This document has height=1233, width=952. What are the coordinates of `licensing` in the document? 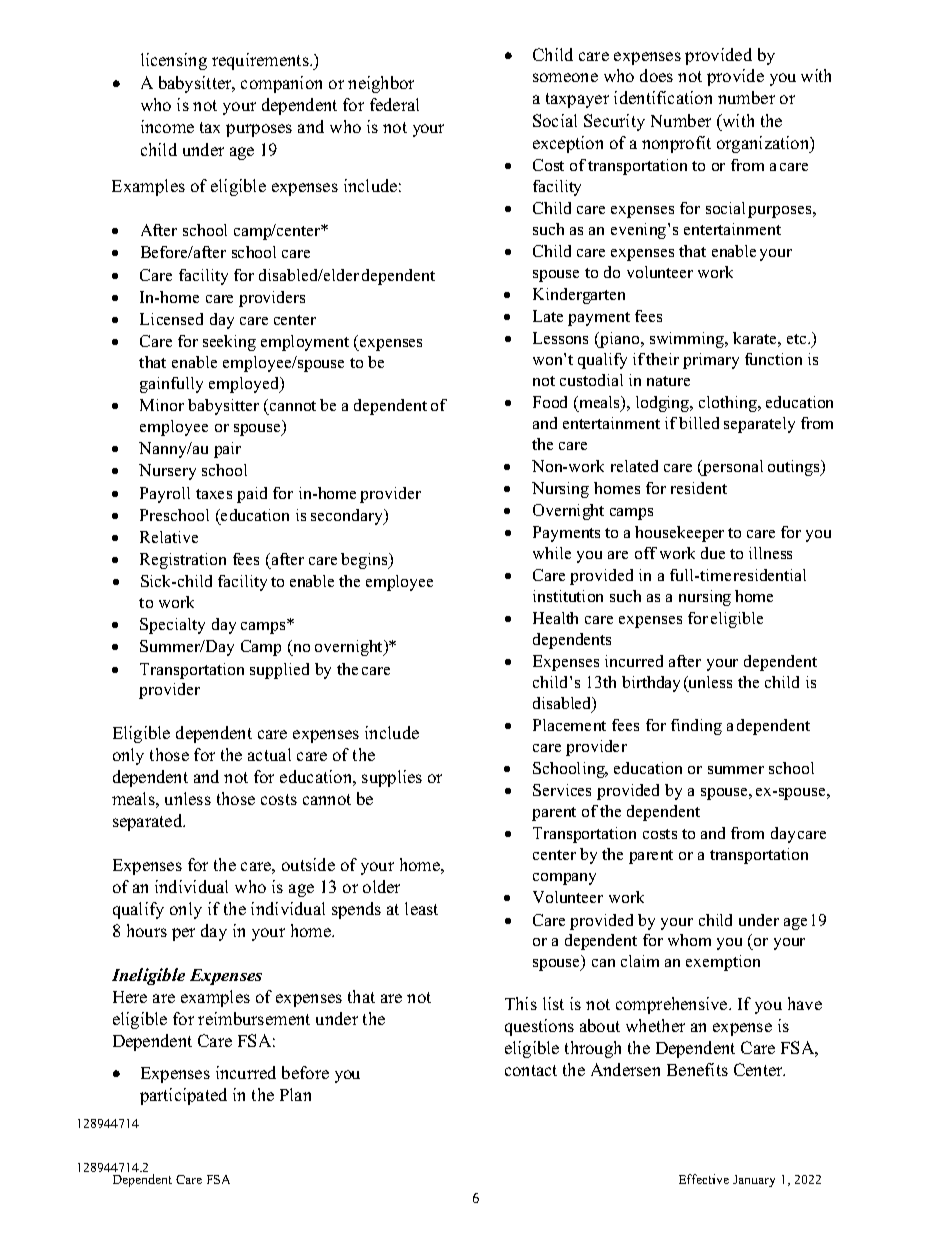 It's located at (174, 61).
